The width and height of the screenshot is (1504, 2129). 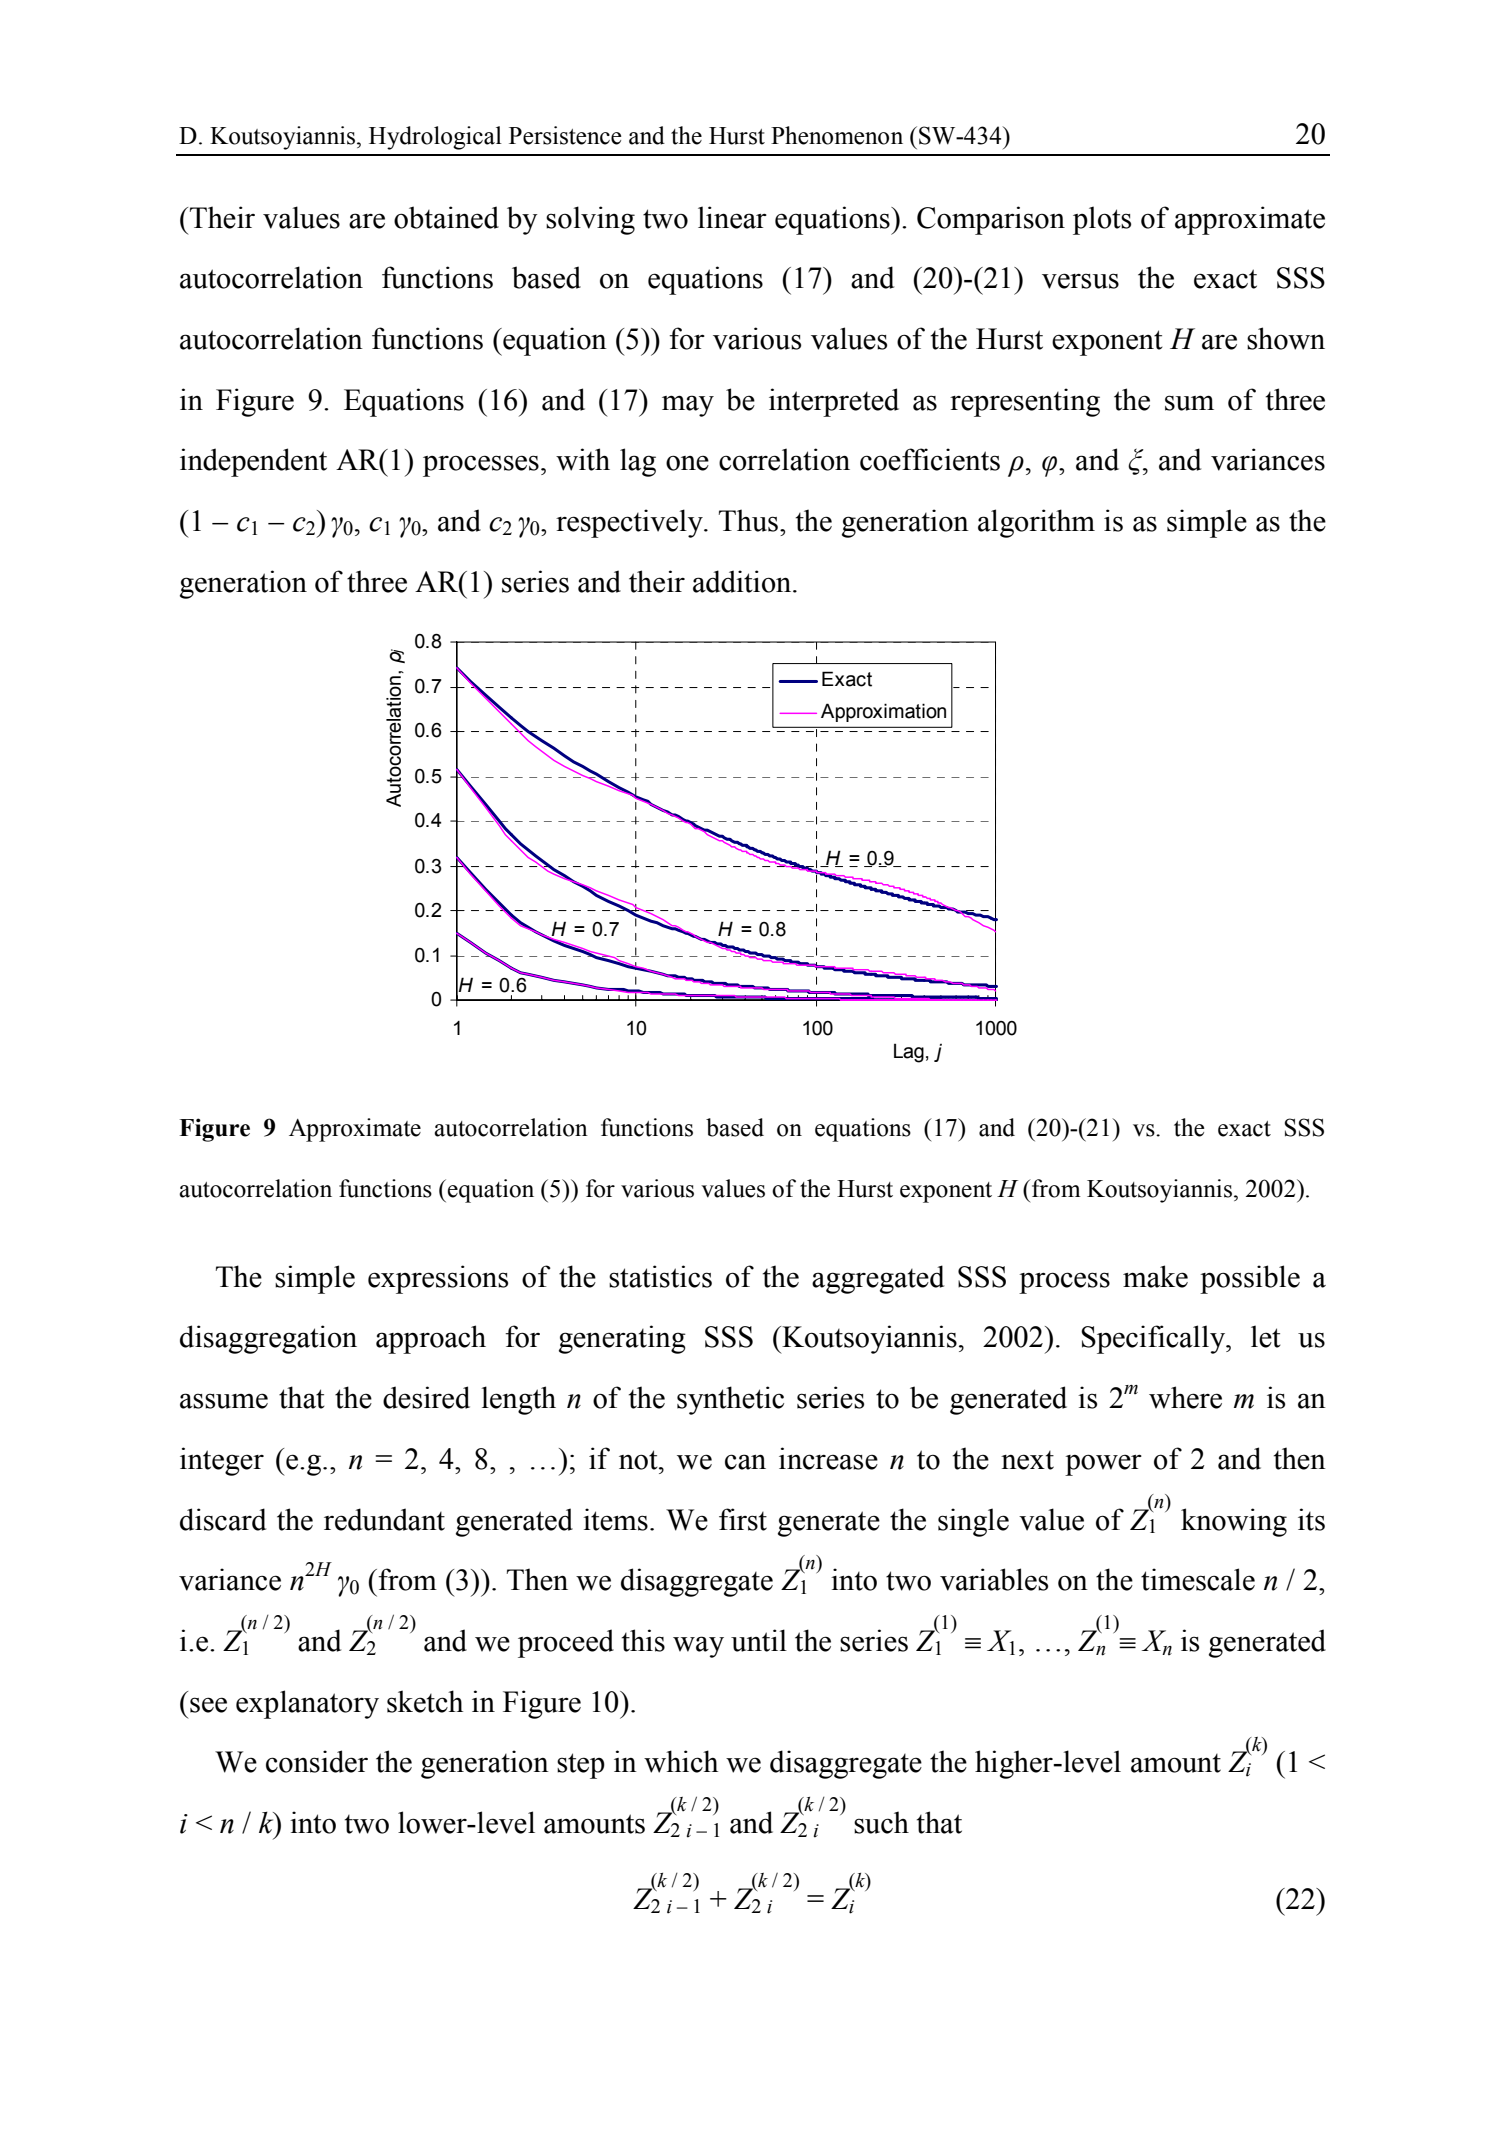 I want to click on expressions, so click(x=438, y=1279).
